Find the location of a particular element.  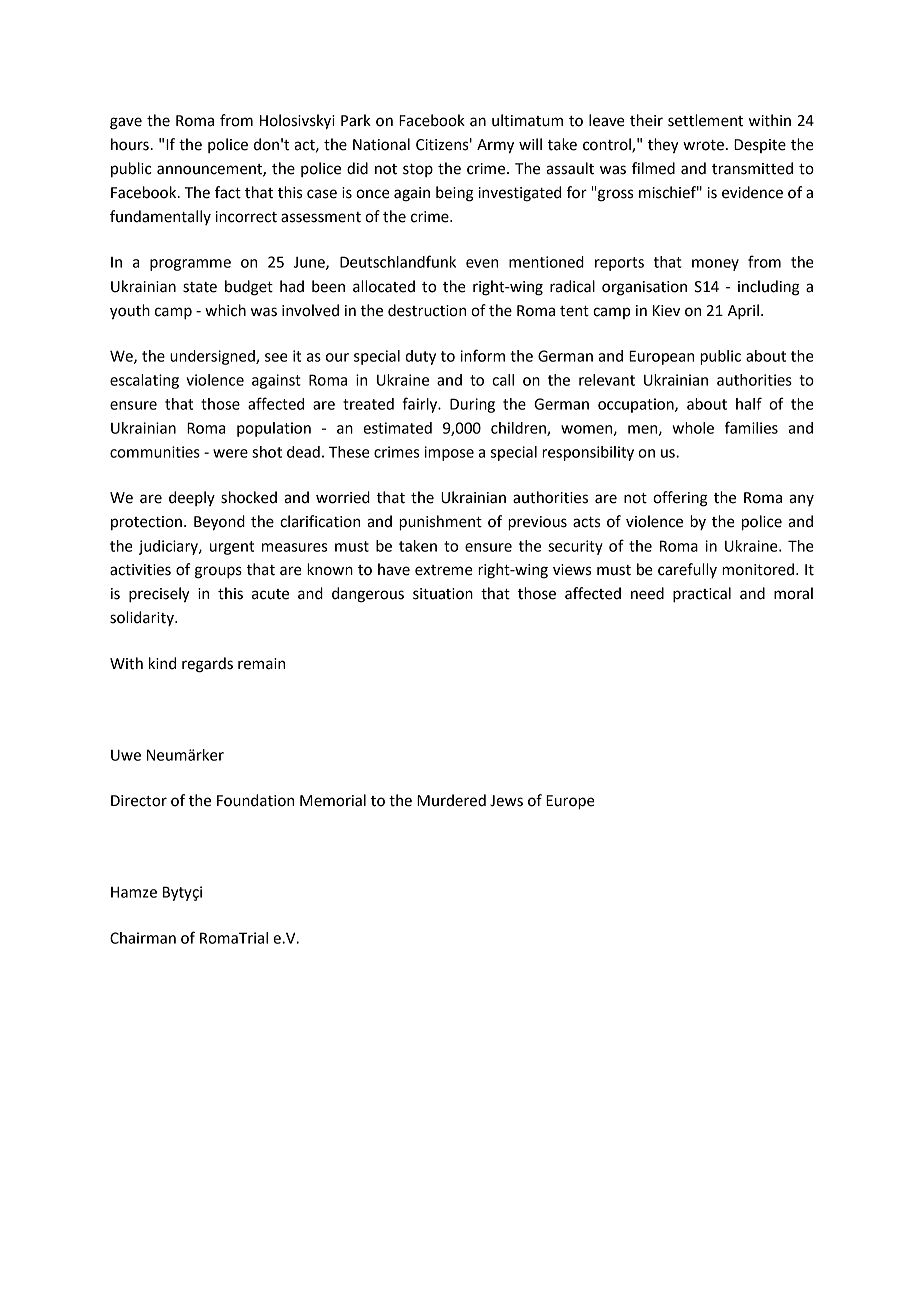

During is located at coordinates (472, 405).
